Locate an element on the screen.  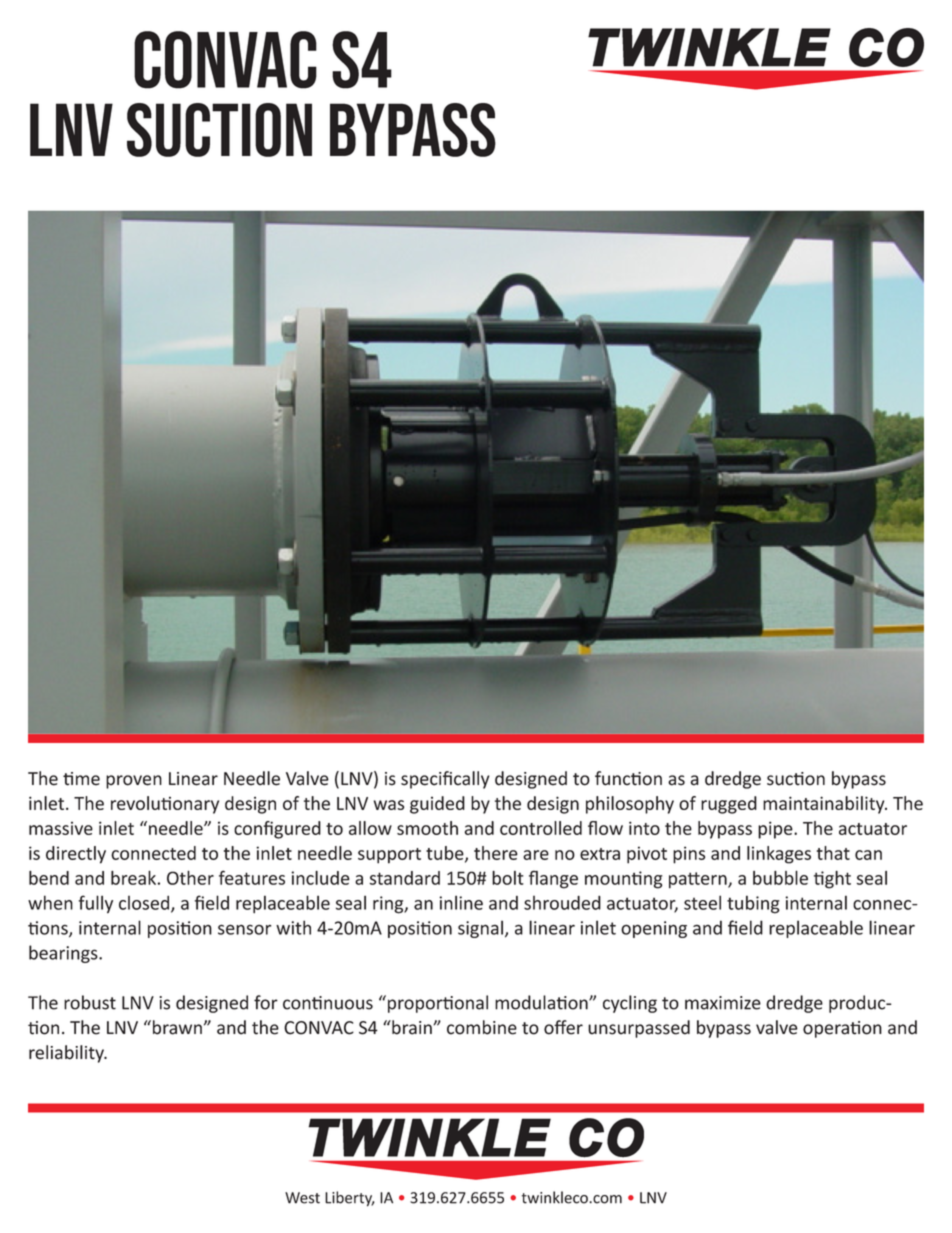
West is located at coordinates (302, 1198).
